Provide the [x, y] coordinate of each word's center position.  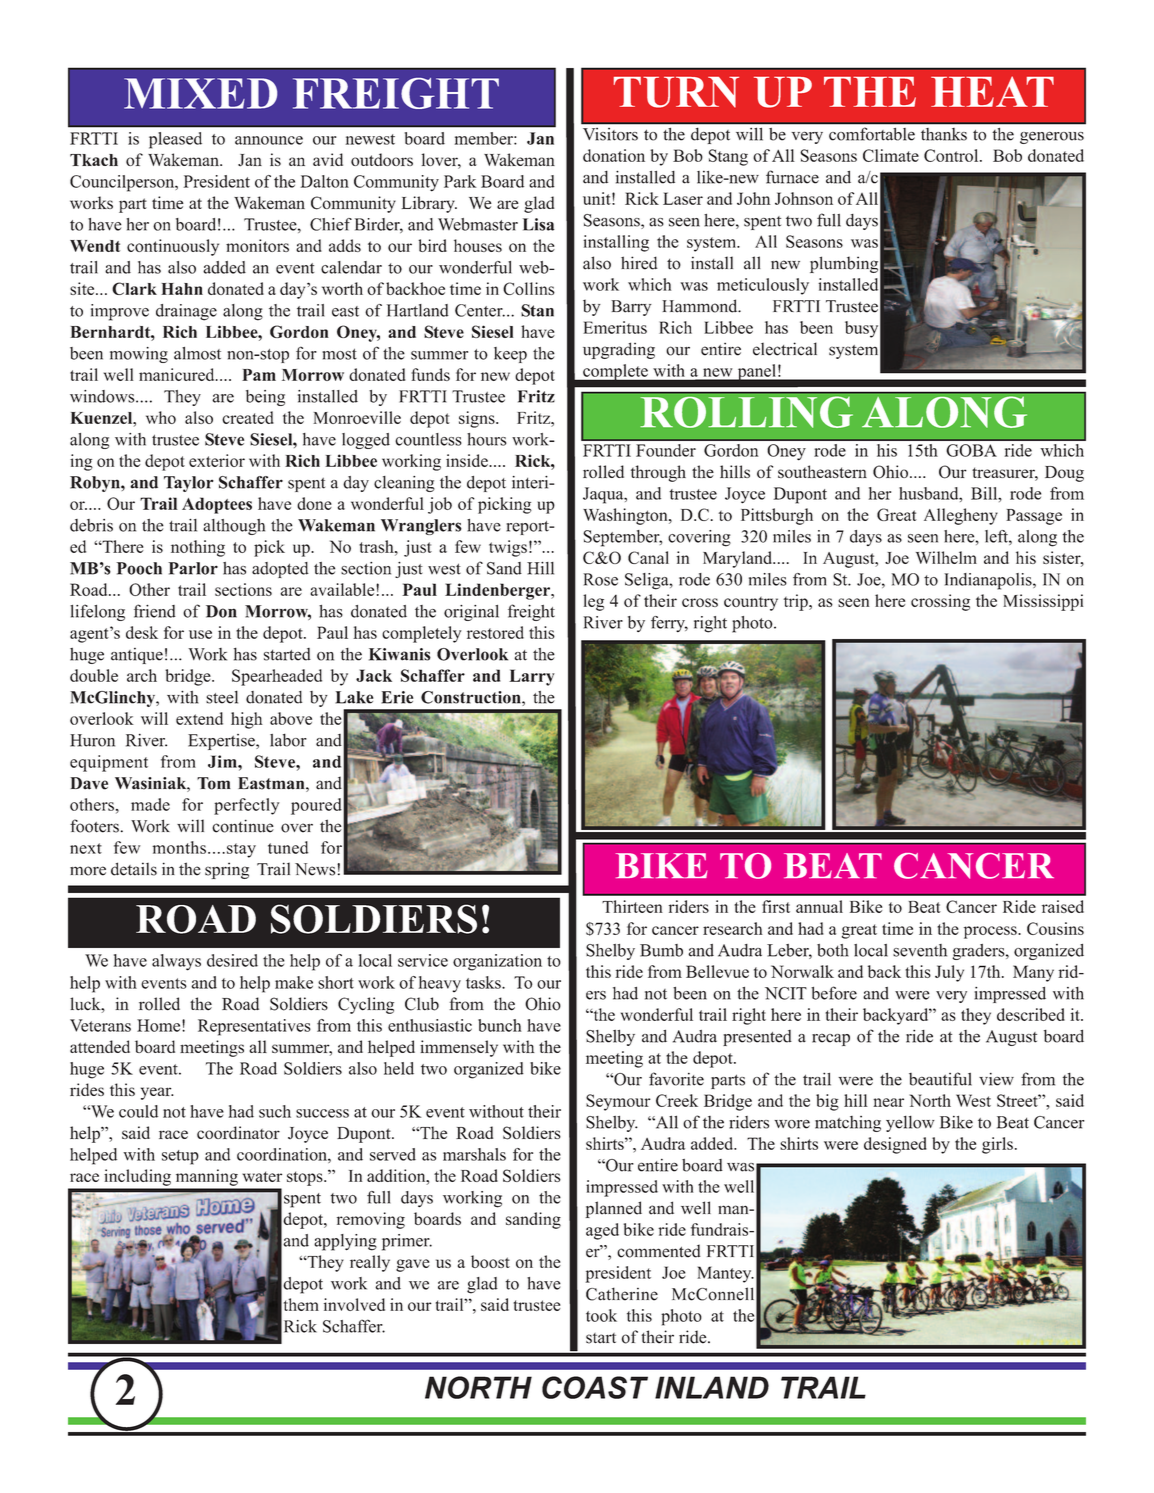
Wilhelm [946, 557]
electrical [785, 349]
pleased [175, 140]
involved [354, 1304]
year [157, 1093]
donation [614, 155]
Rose [600, 579]
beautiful [940, 1079]
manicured [178, 374]
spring [227, 870]
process [991, 932]
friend [155, 611]
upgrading [619, 350]
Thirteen [632, 906]
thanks [944, 134]
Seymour [618, 1102]
